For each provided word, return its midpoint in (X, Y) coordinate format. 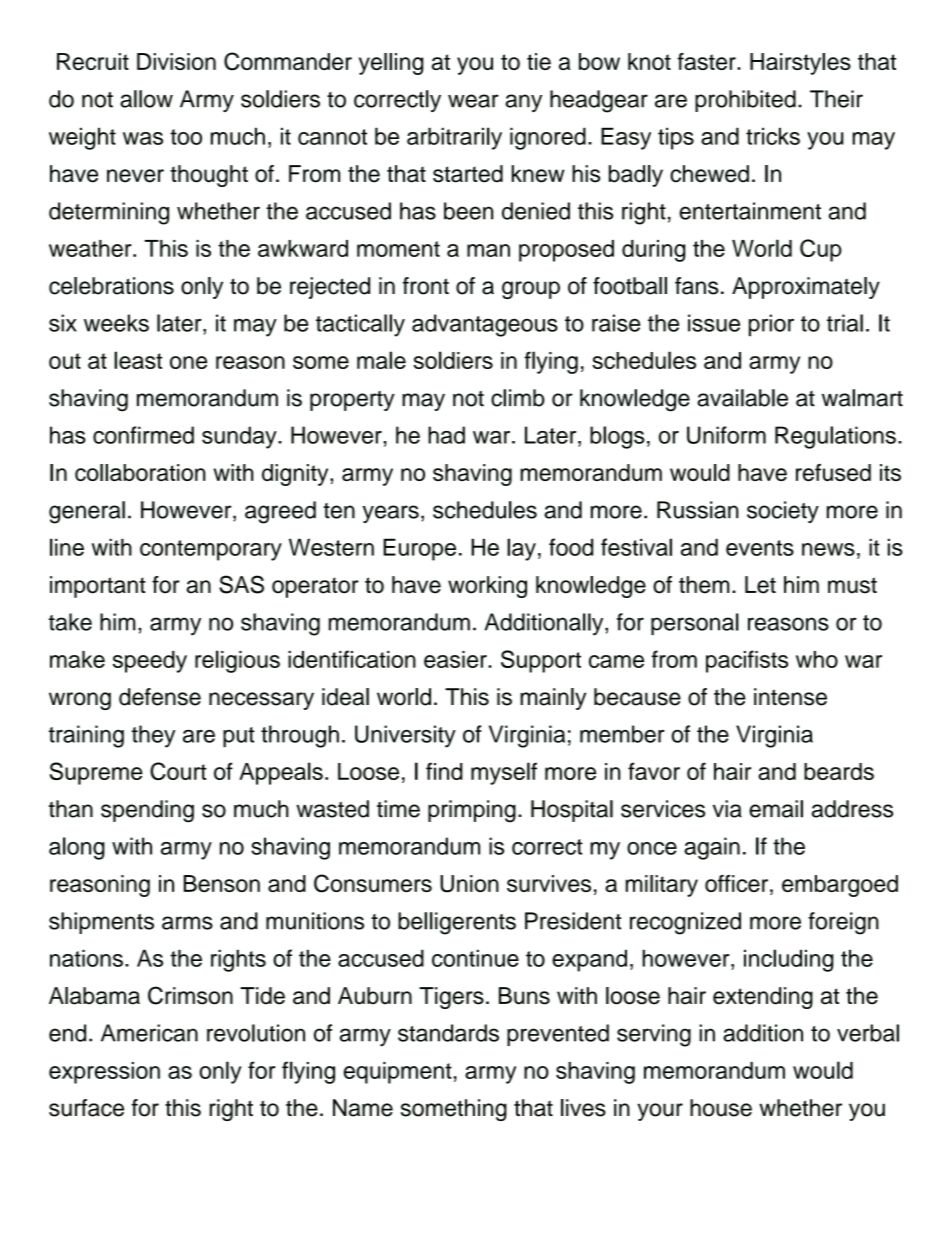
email (776, 809)
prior (771, 325)
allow (146, 99)
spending (147, 811)
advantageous (485, 325)
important (98, 587)
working (487, 587)
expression (104, 1073)
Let (760, 585)
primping (472, 811)
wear (473, 101)
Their (836, 99)
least (138, 360)
